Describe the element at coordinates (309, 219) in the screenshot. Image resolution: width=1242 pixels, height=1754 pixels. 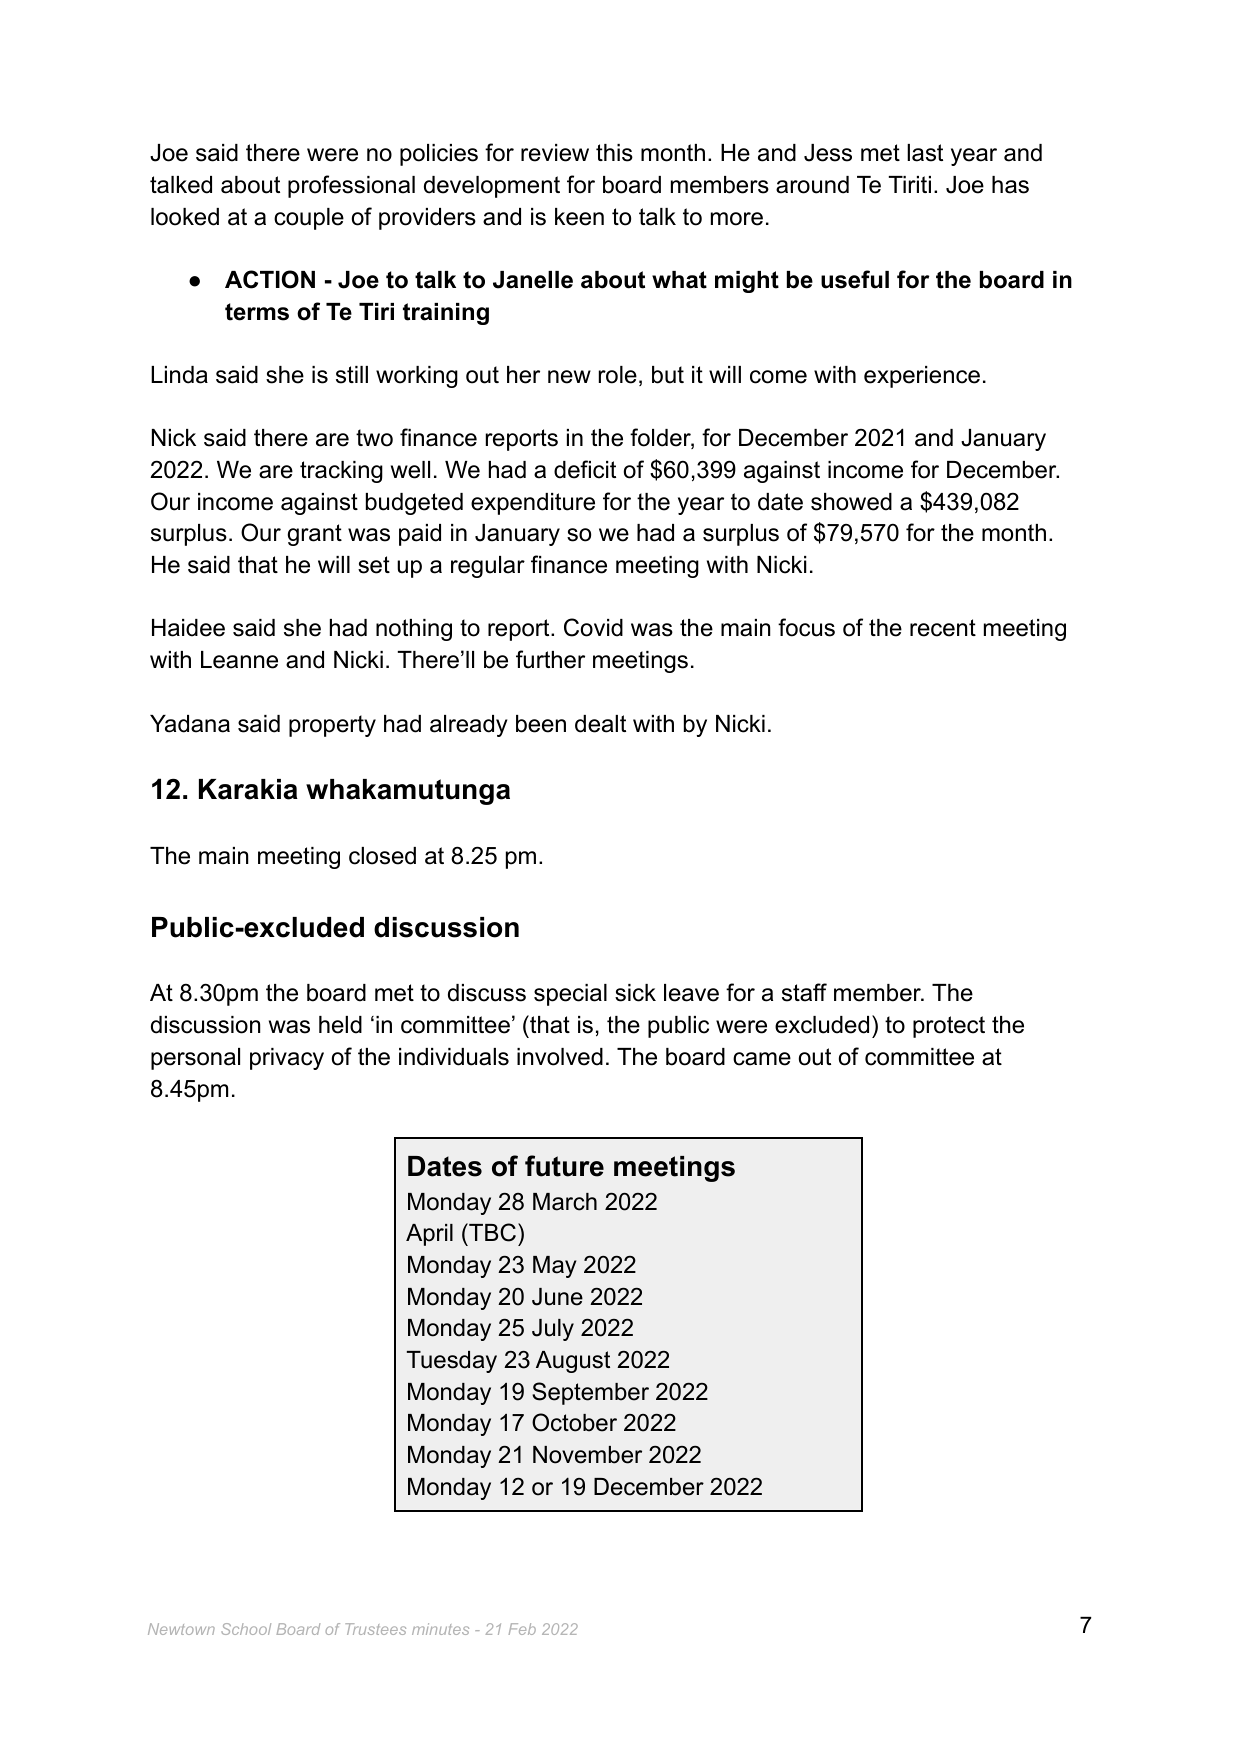
I see `couple` at that location.
